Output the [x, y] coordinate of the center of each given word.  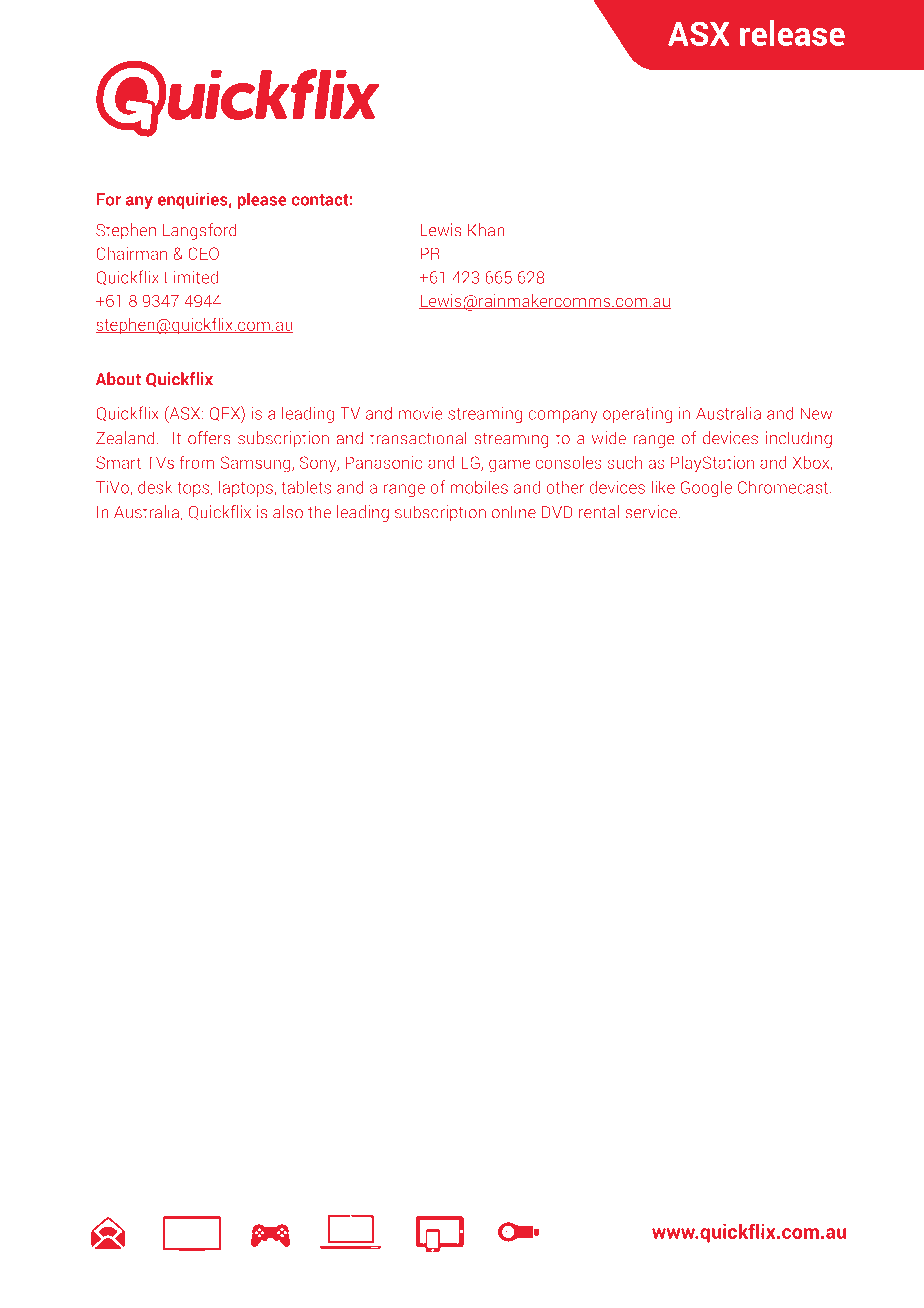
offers [209, 438]
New [816, 413]
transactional [418, 438]
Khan [486, 230]
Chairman [131, 253]
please [262, 200]
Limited [191, 277]
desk [155, 487]
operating [637, 415]
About [118, 379]
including [799, 439]
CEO [203, 253]
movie [421, 413]
